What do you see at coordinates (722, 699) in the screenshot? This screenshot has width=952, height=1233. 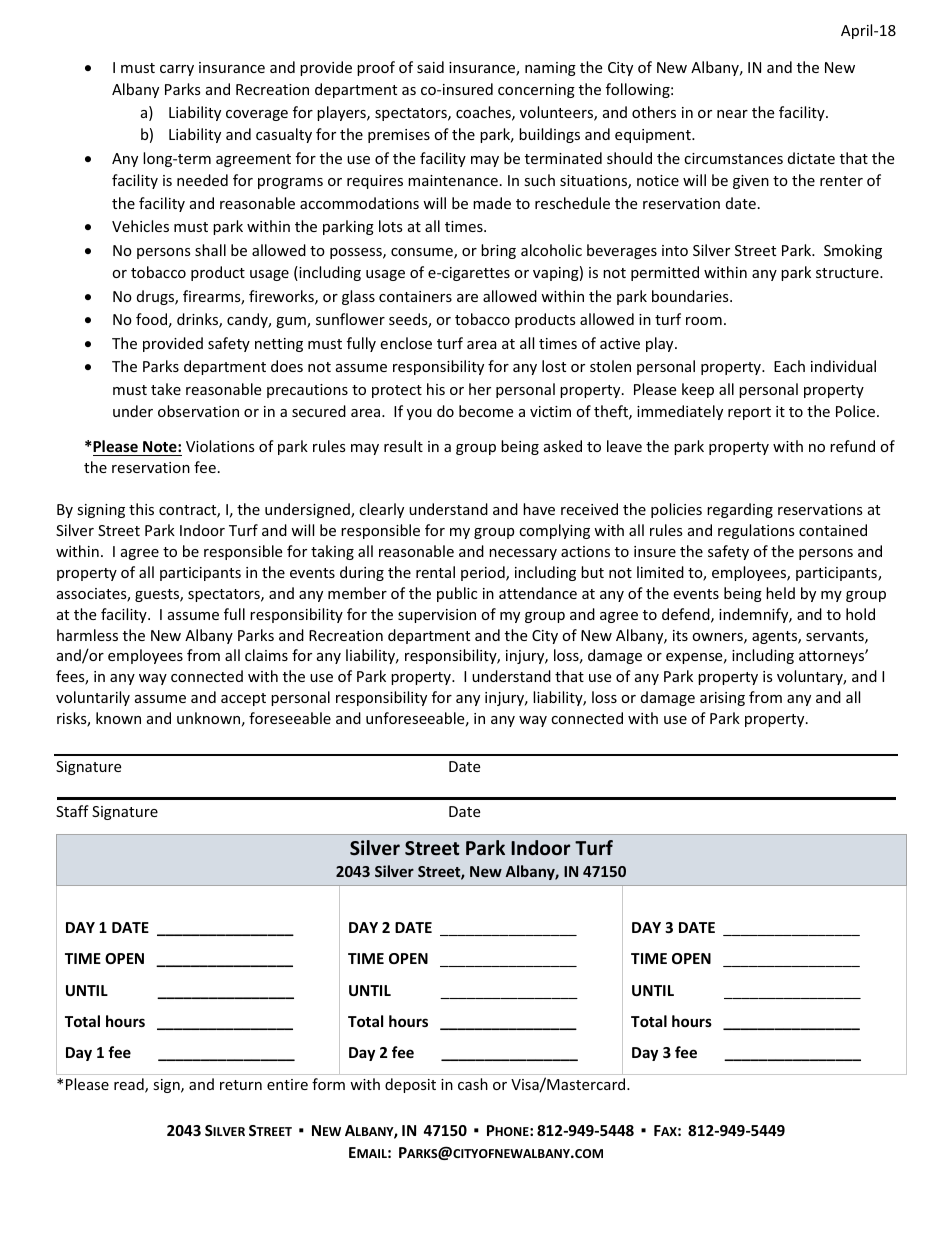 I see `arising` at bounding box center [722, 699].
